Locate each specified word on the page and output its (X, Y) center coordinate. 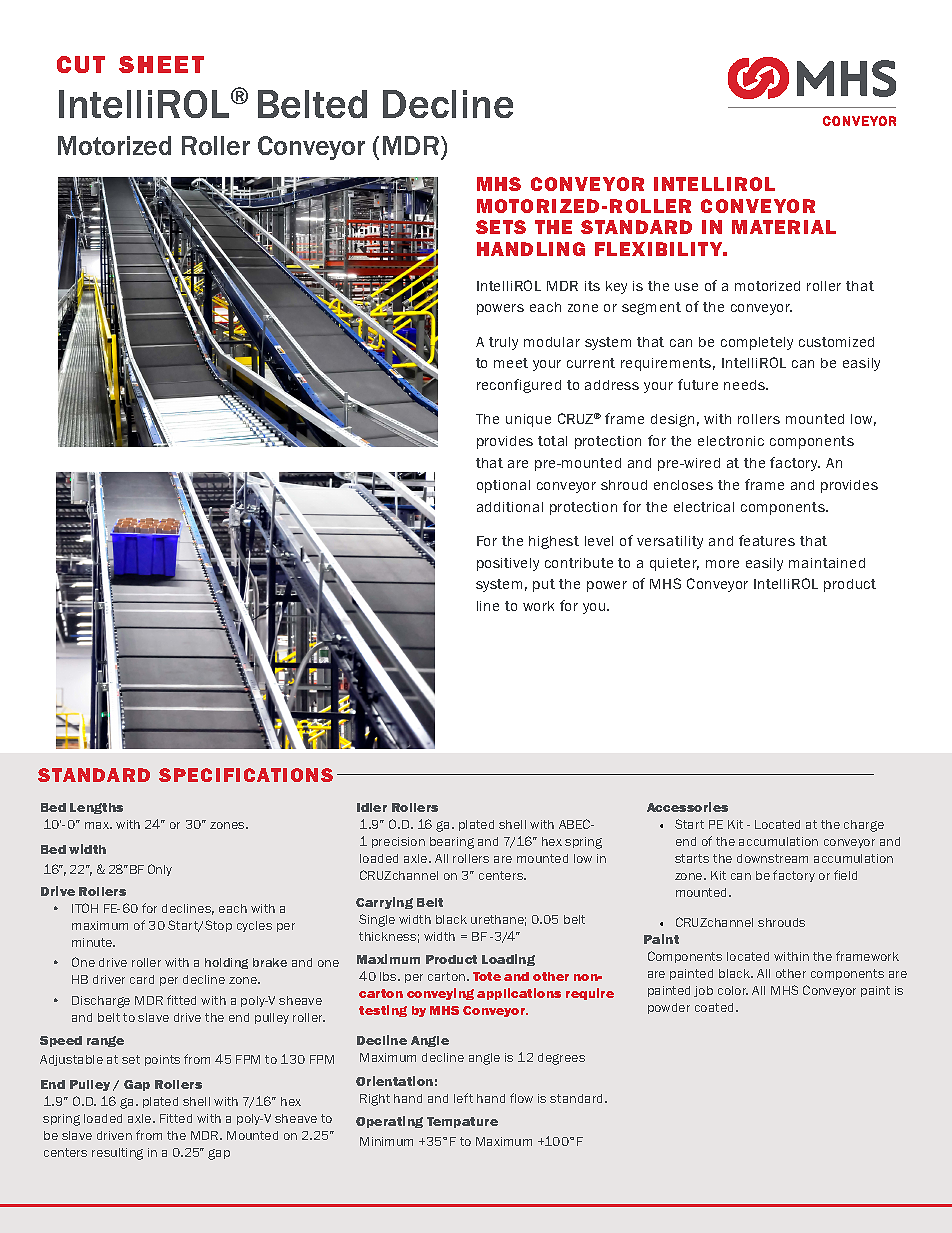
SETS (501, 227)
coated (716, 1007)
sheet (161, 64)
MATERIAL (784, 227)
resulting (117, 1154)
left (463, 1098)
